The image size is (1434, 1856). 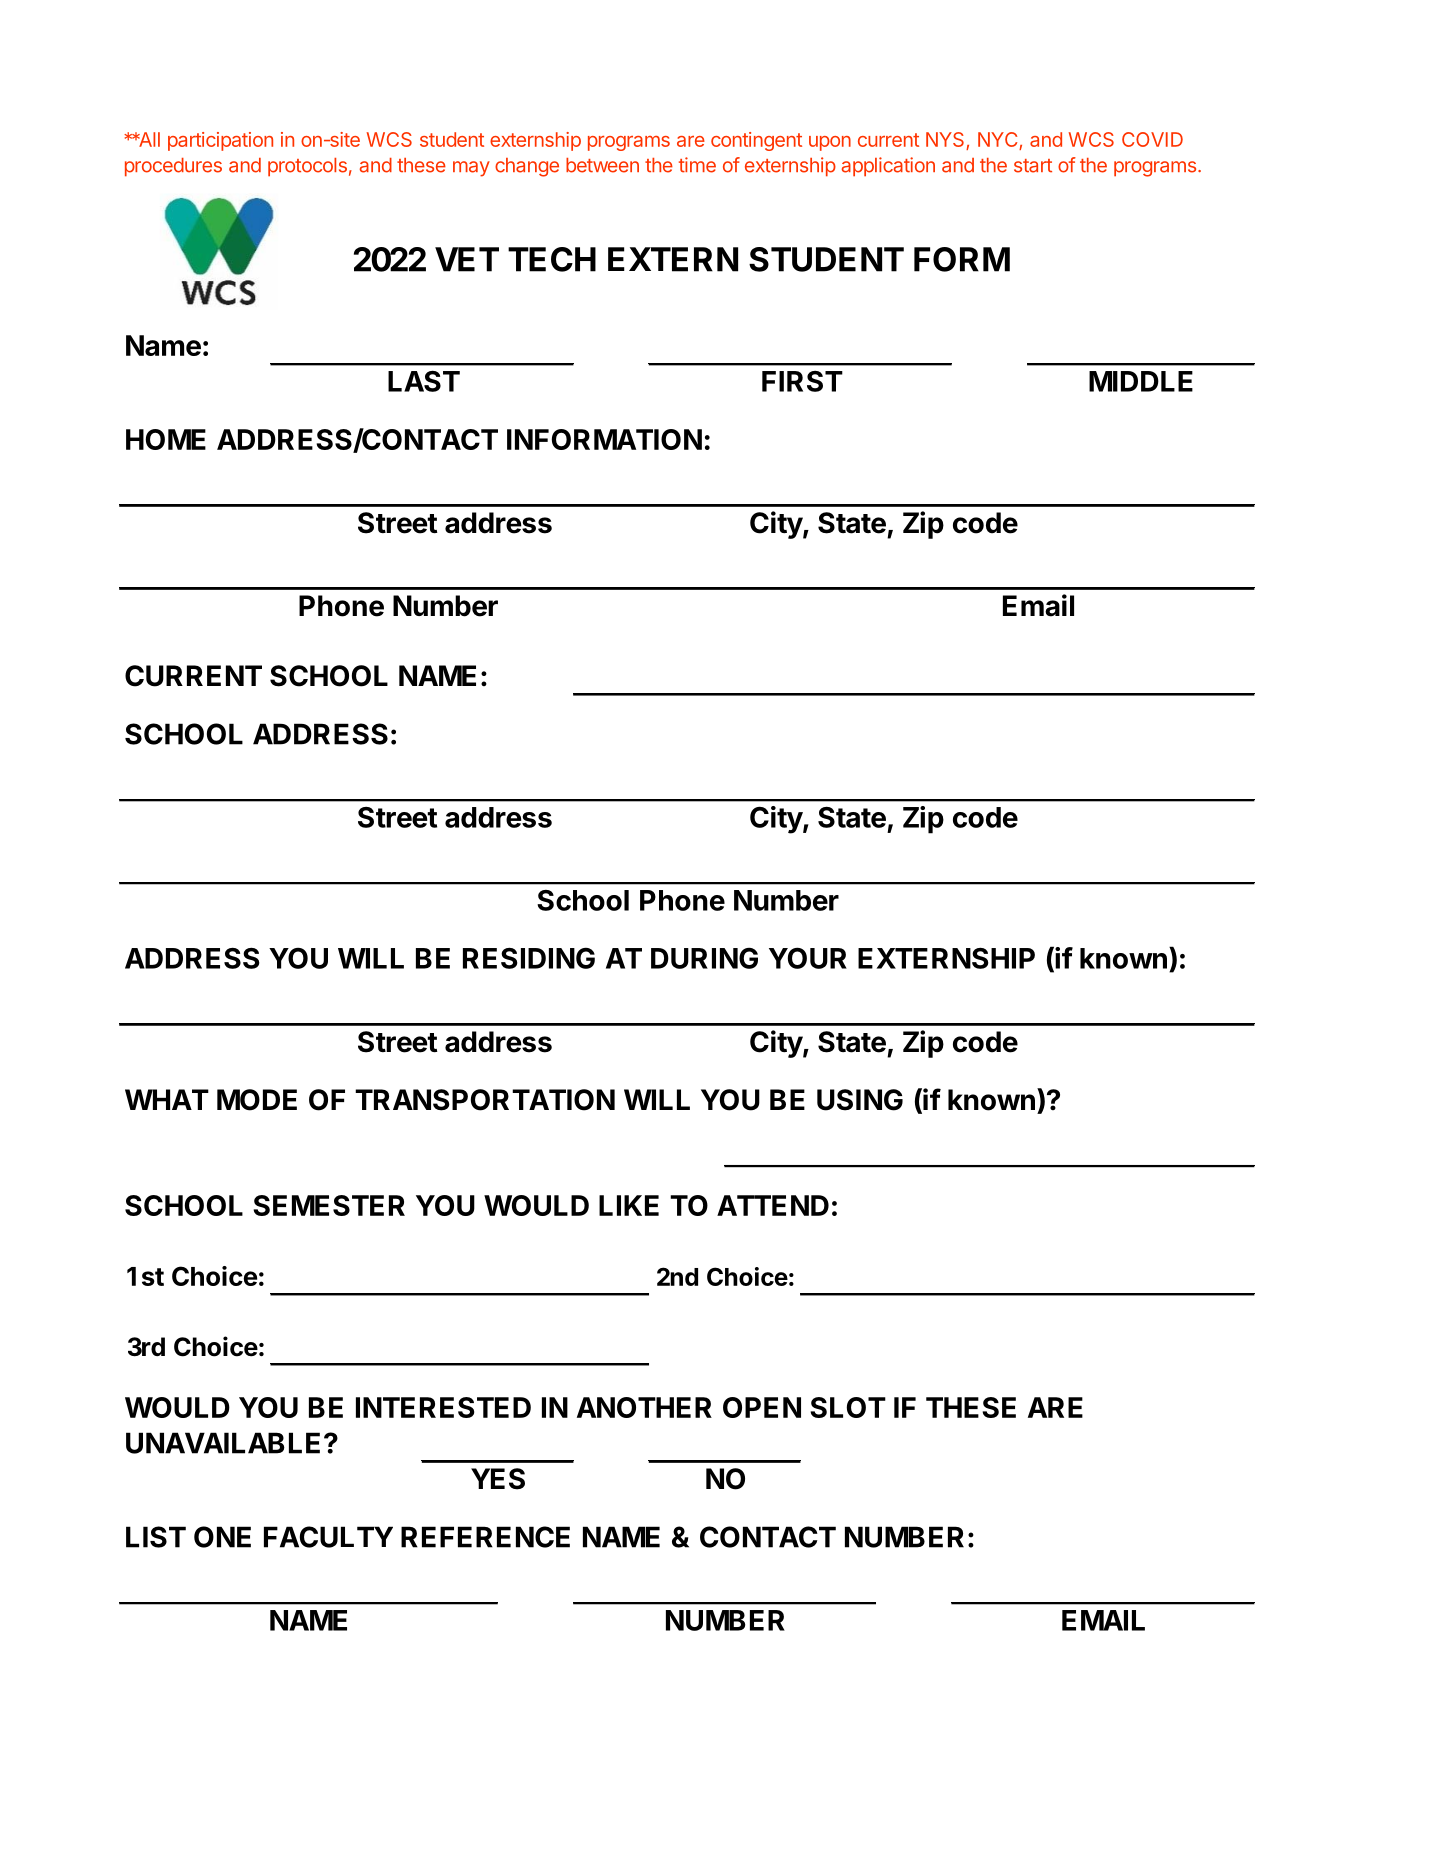 What do you see at coordinates (644, 1407) in the screenshot?
I see `ANOTHER` at bounding box center [644, 1407].
